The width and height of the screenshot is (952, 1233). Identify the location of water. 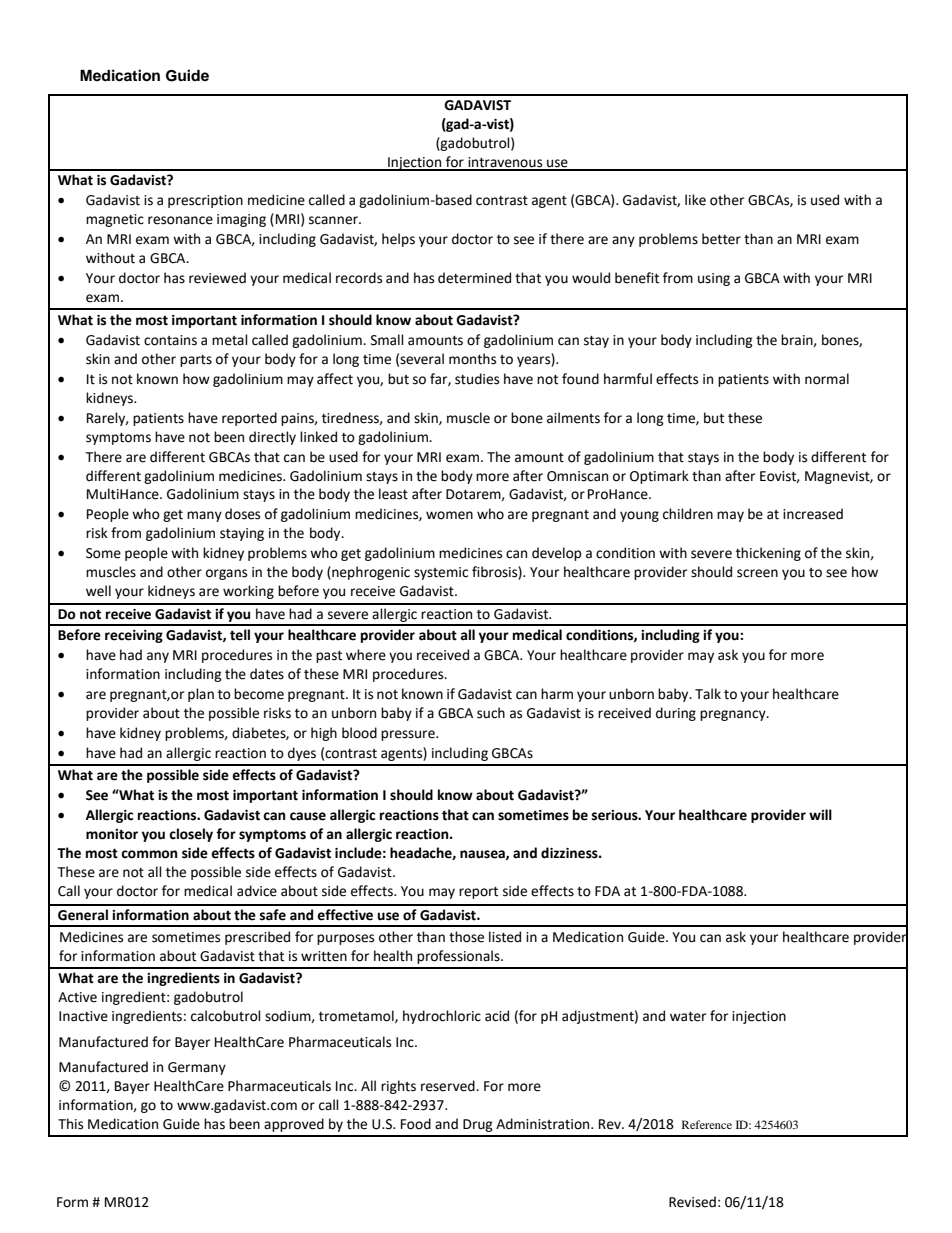
(688, 1017).
